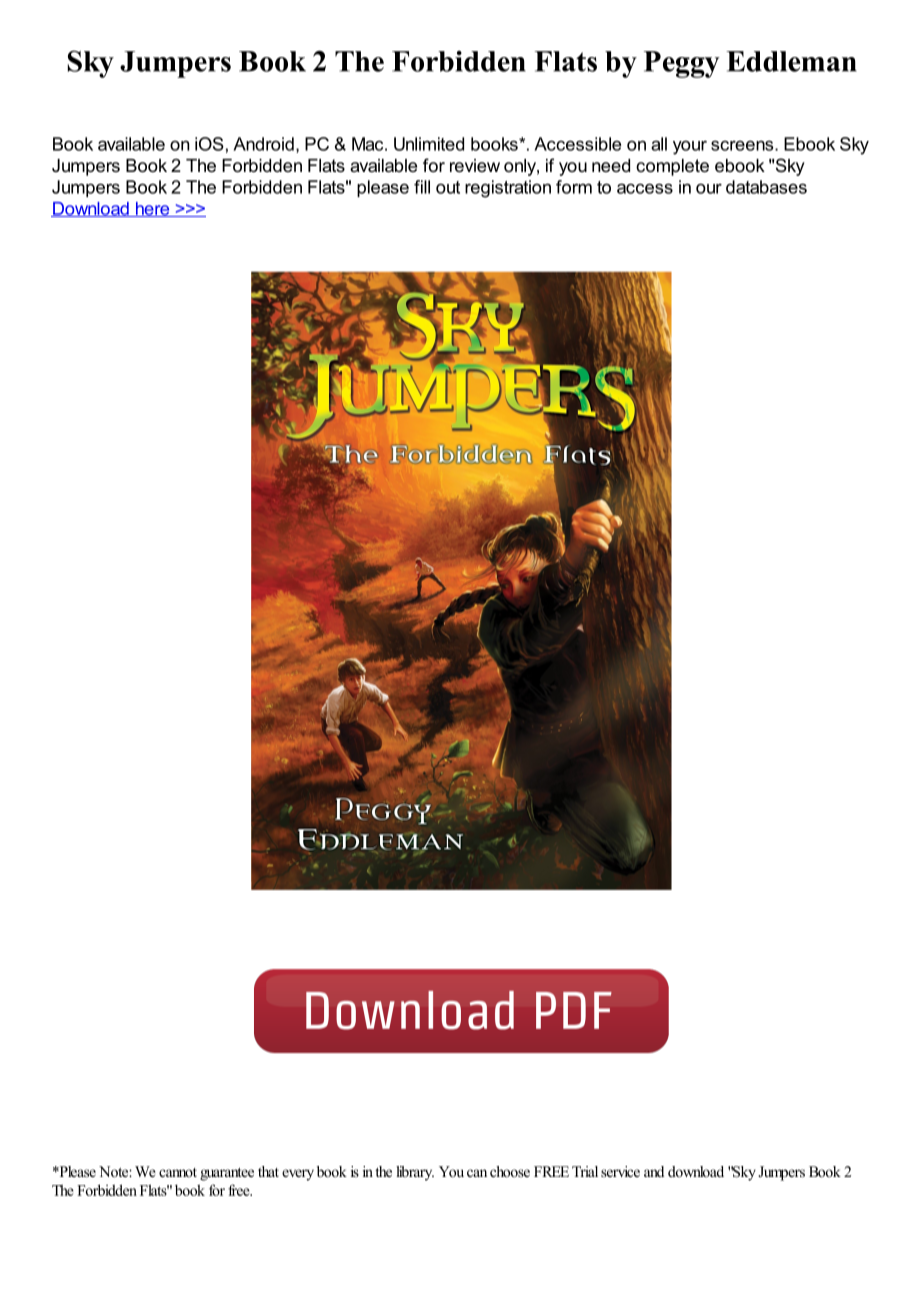 The width and height of the screenshot is (924, 1308). What do you see at coordinates (263, 144) in the screenshot?
I see `Android` at bounding box center [263, 144].
